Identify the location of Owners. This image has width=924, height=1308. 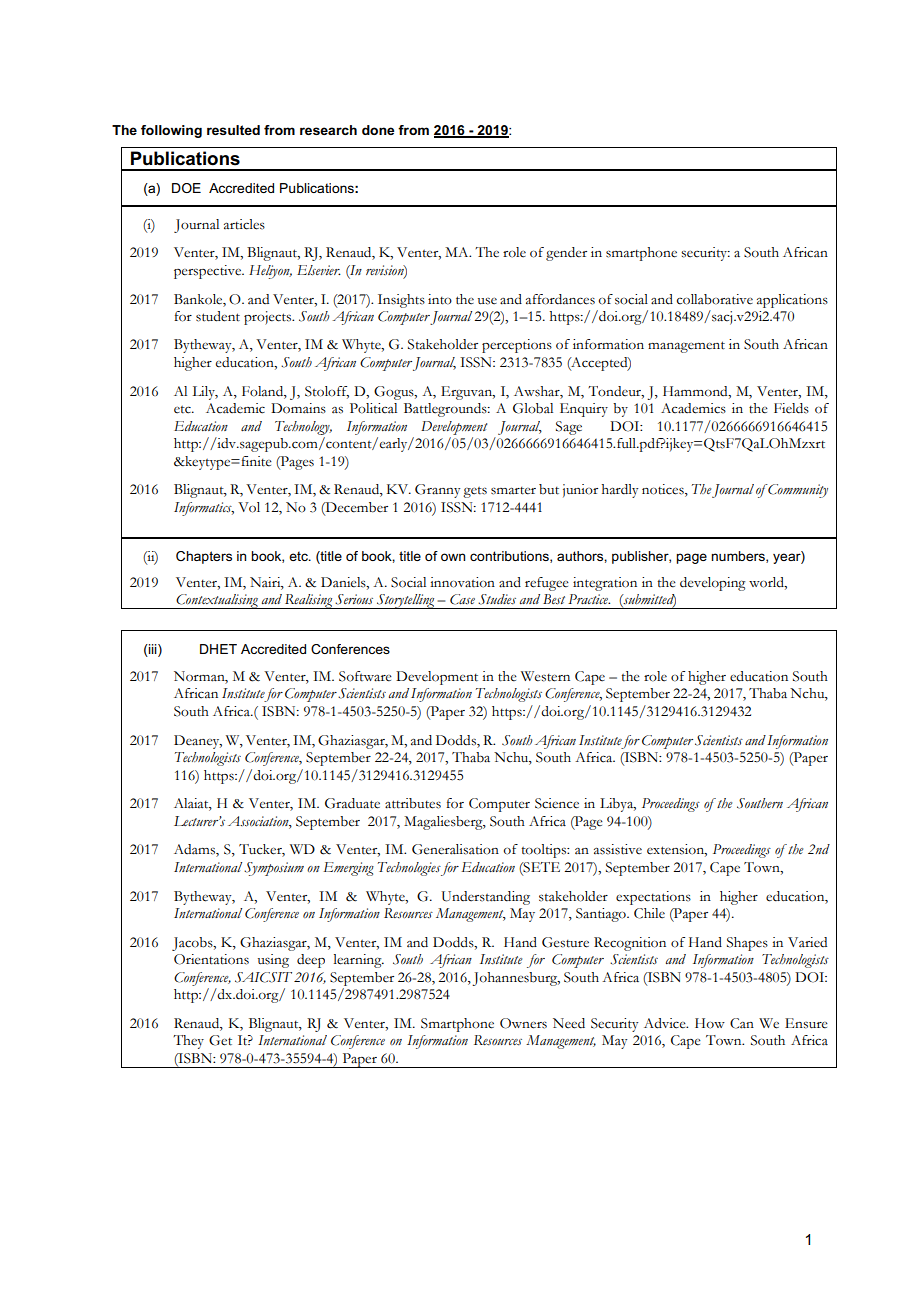
(523, 1023).
